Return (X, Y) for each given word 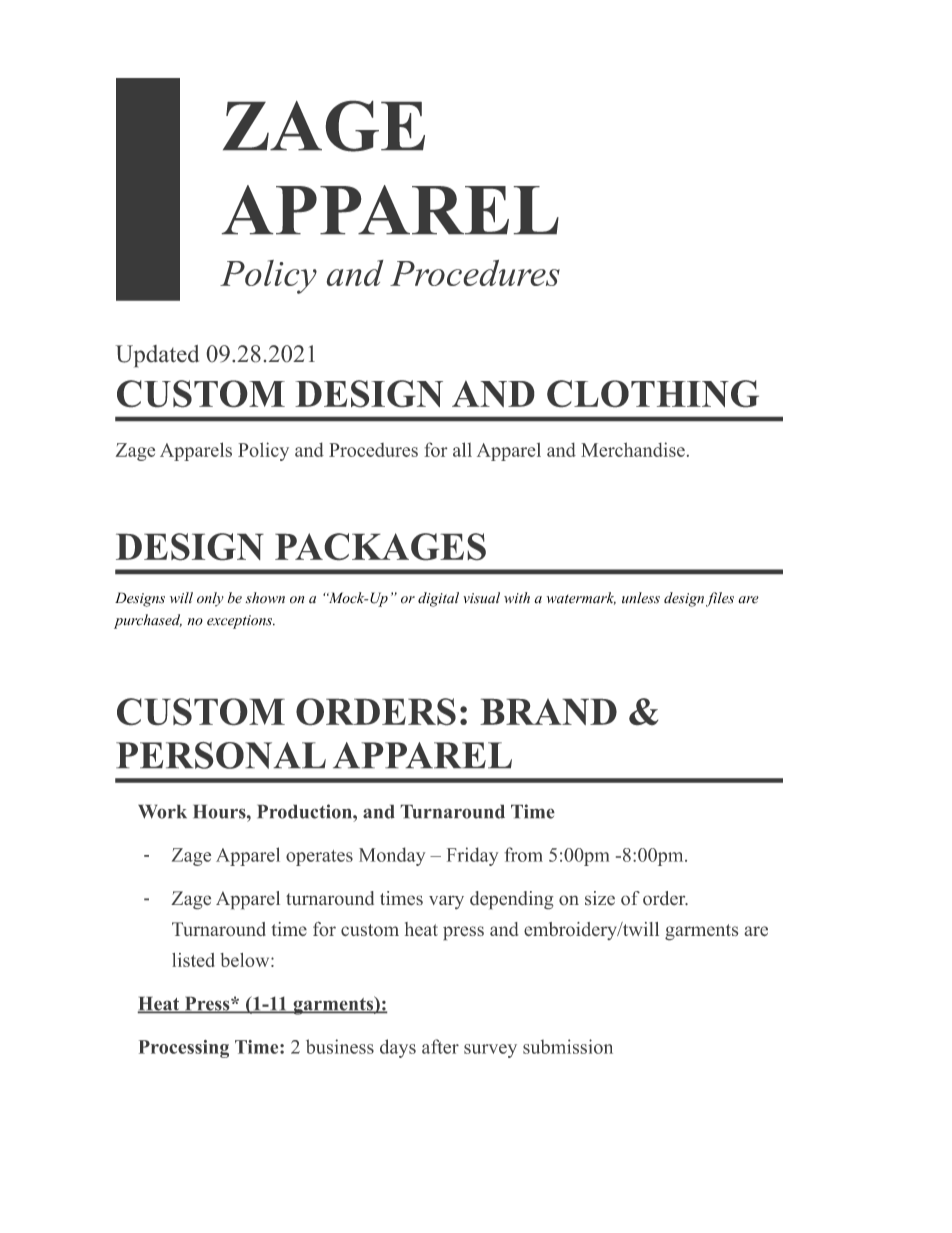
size (600, 898)
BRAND (548, 711)
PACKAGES (380, 547)
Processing (184, 1049)
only (210, 599)
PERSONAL (221, 755)
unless (641, 598)
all (462, 449)
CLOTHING (653, 394)
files (720, 599)
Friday (473, 856)
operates (319, 858)
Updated (157, 356)
